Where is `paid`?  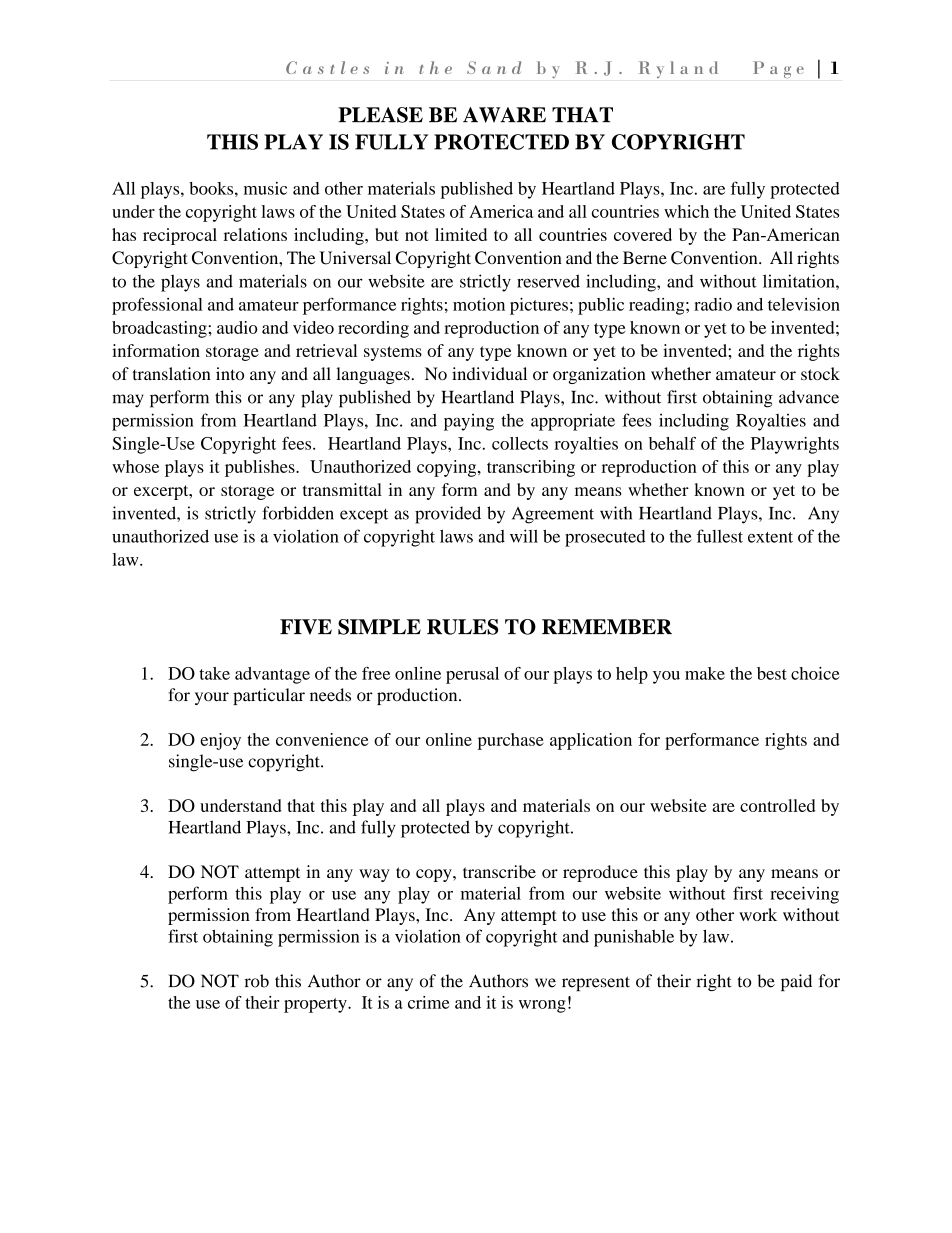
paid is located at coordinates (796, 982).
